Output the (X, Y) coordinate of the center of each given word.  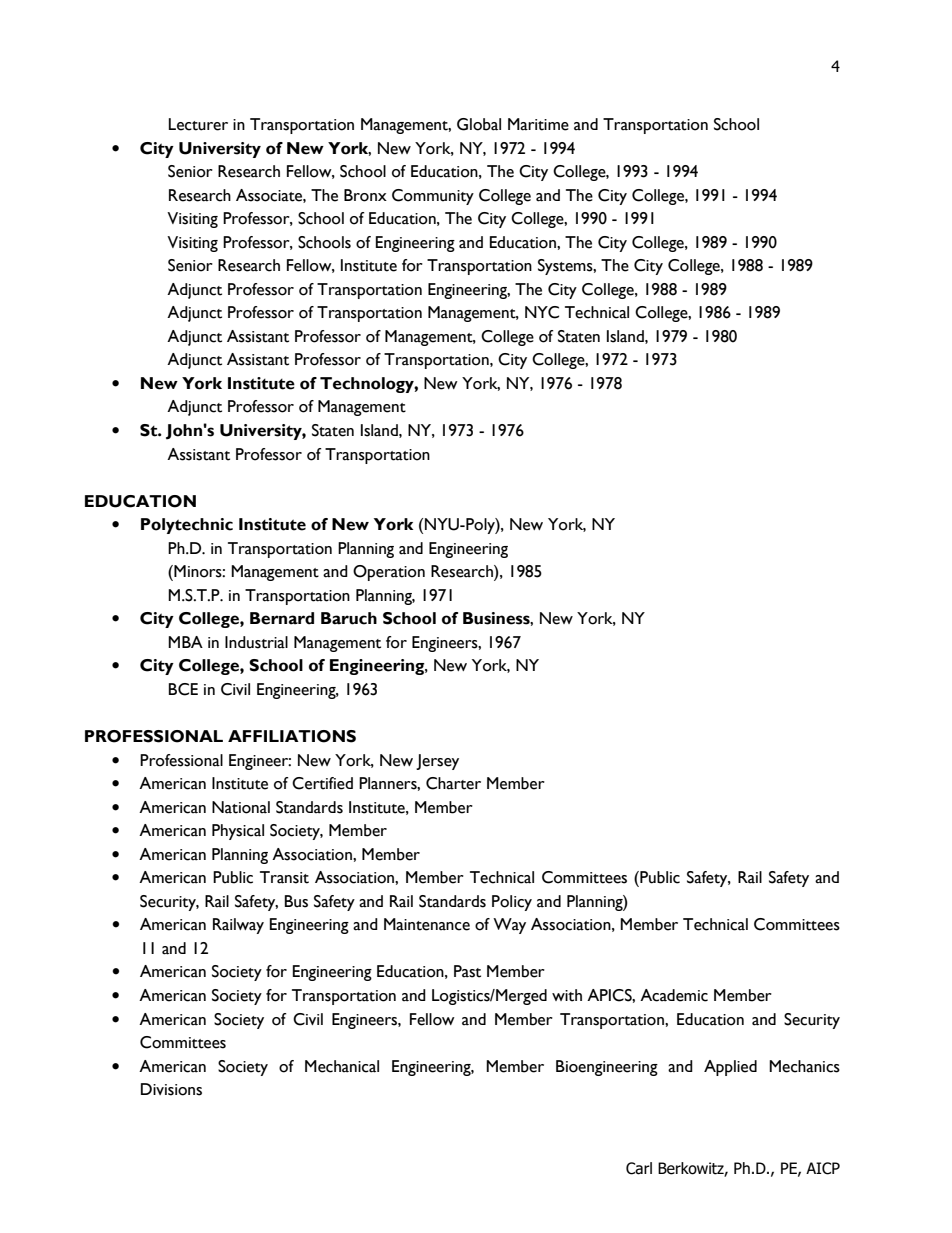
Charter (453, 783)
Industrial (256, 642)
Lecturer (198, 124)
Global (479, 124)
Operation (389, 573)
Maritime (538, 124)
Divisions (171, 1089)
